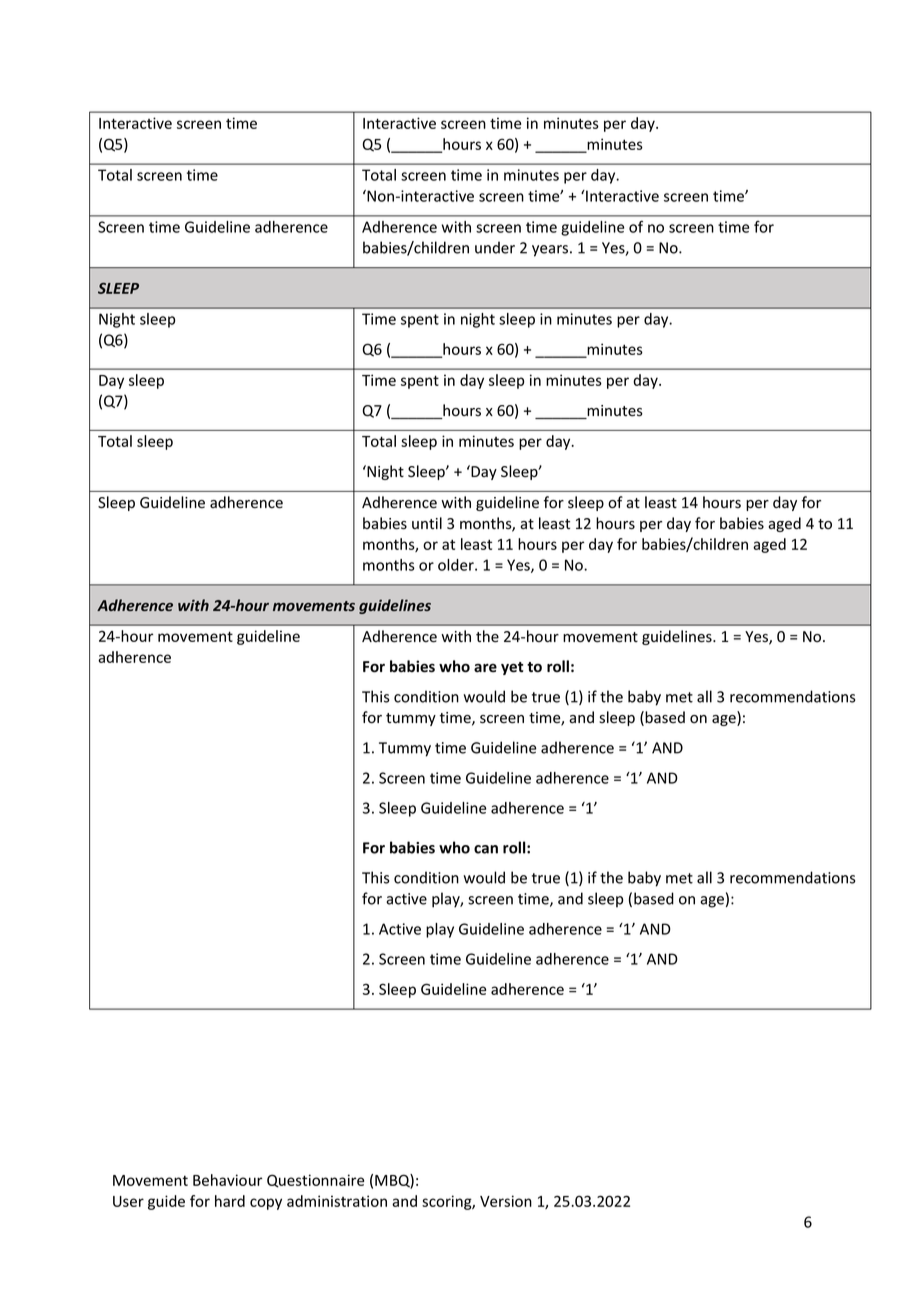  I want to click on yet, so click(512, 668).
